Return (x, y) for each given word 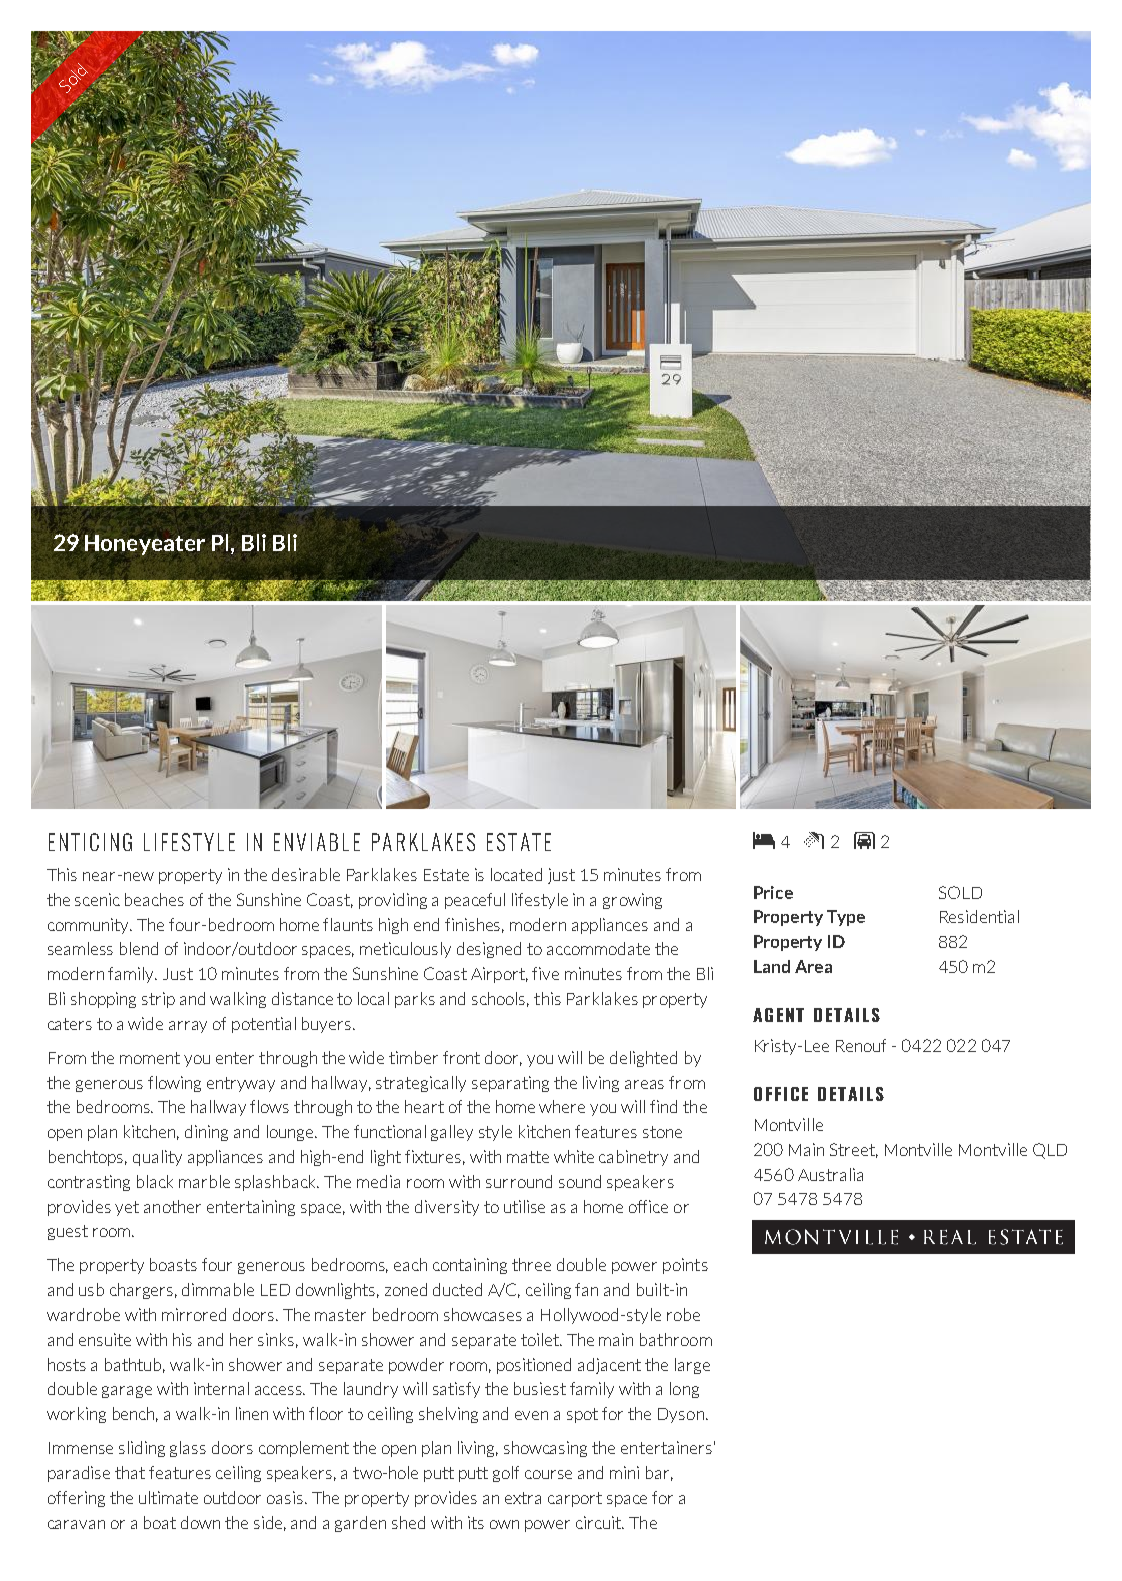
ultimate (168, 1497)
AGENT (778, 1015)
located (516, 874)
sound (580, 1181)
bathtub (135, 1365)
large (692, 1366)
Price (773, 892)
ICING (108, 842)
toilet (541, 1339)
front (461, 1057)
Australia (830, 1174)
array (188, 1027)
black (155, 1181)
